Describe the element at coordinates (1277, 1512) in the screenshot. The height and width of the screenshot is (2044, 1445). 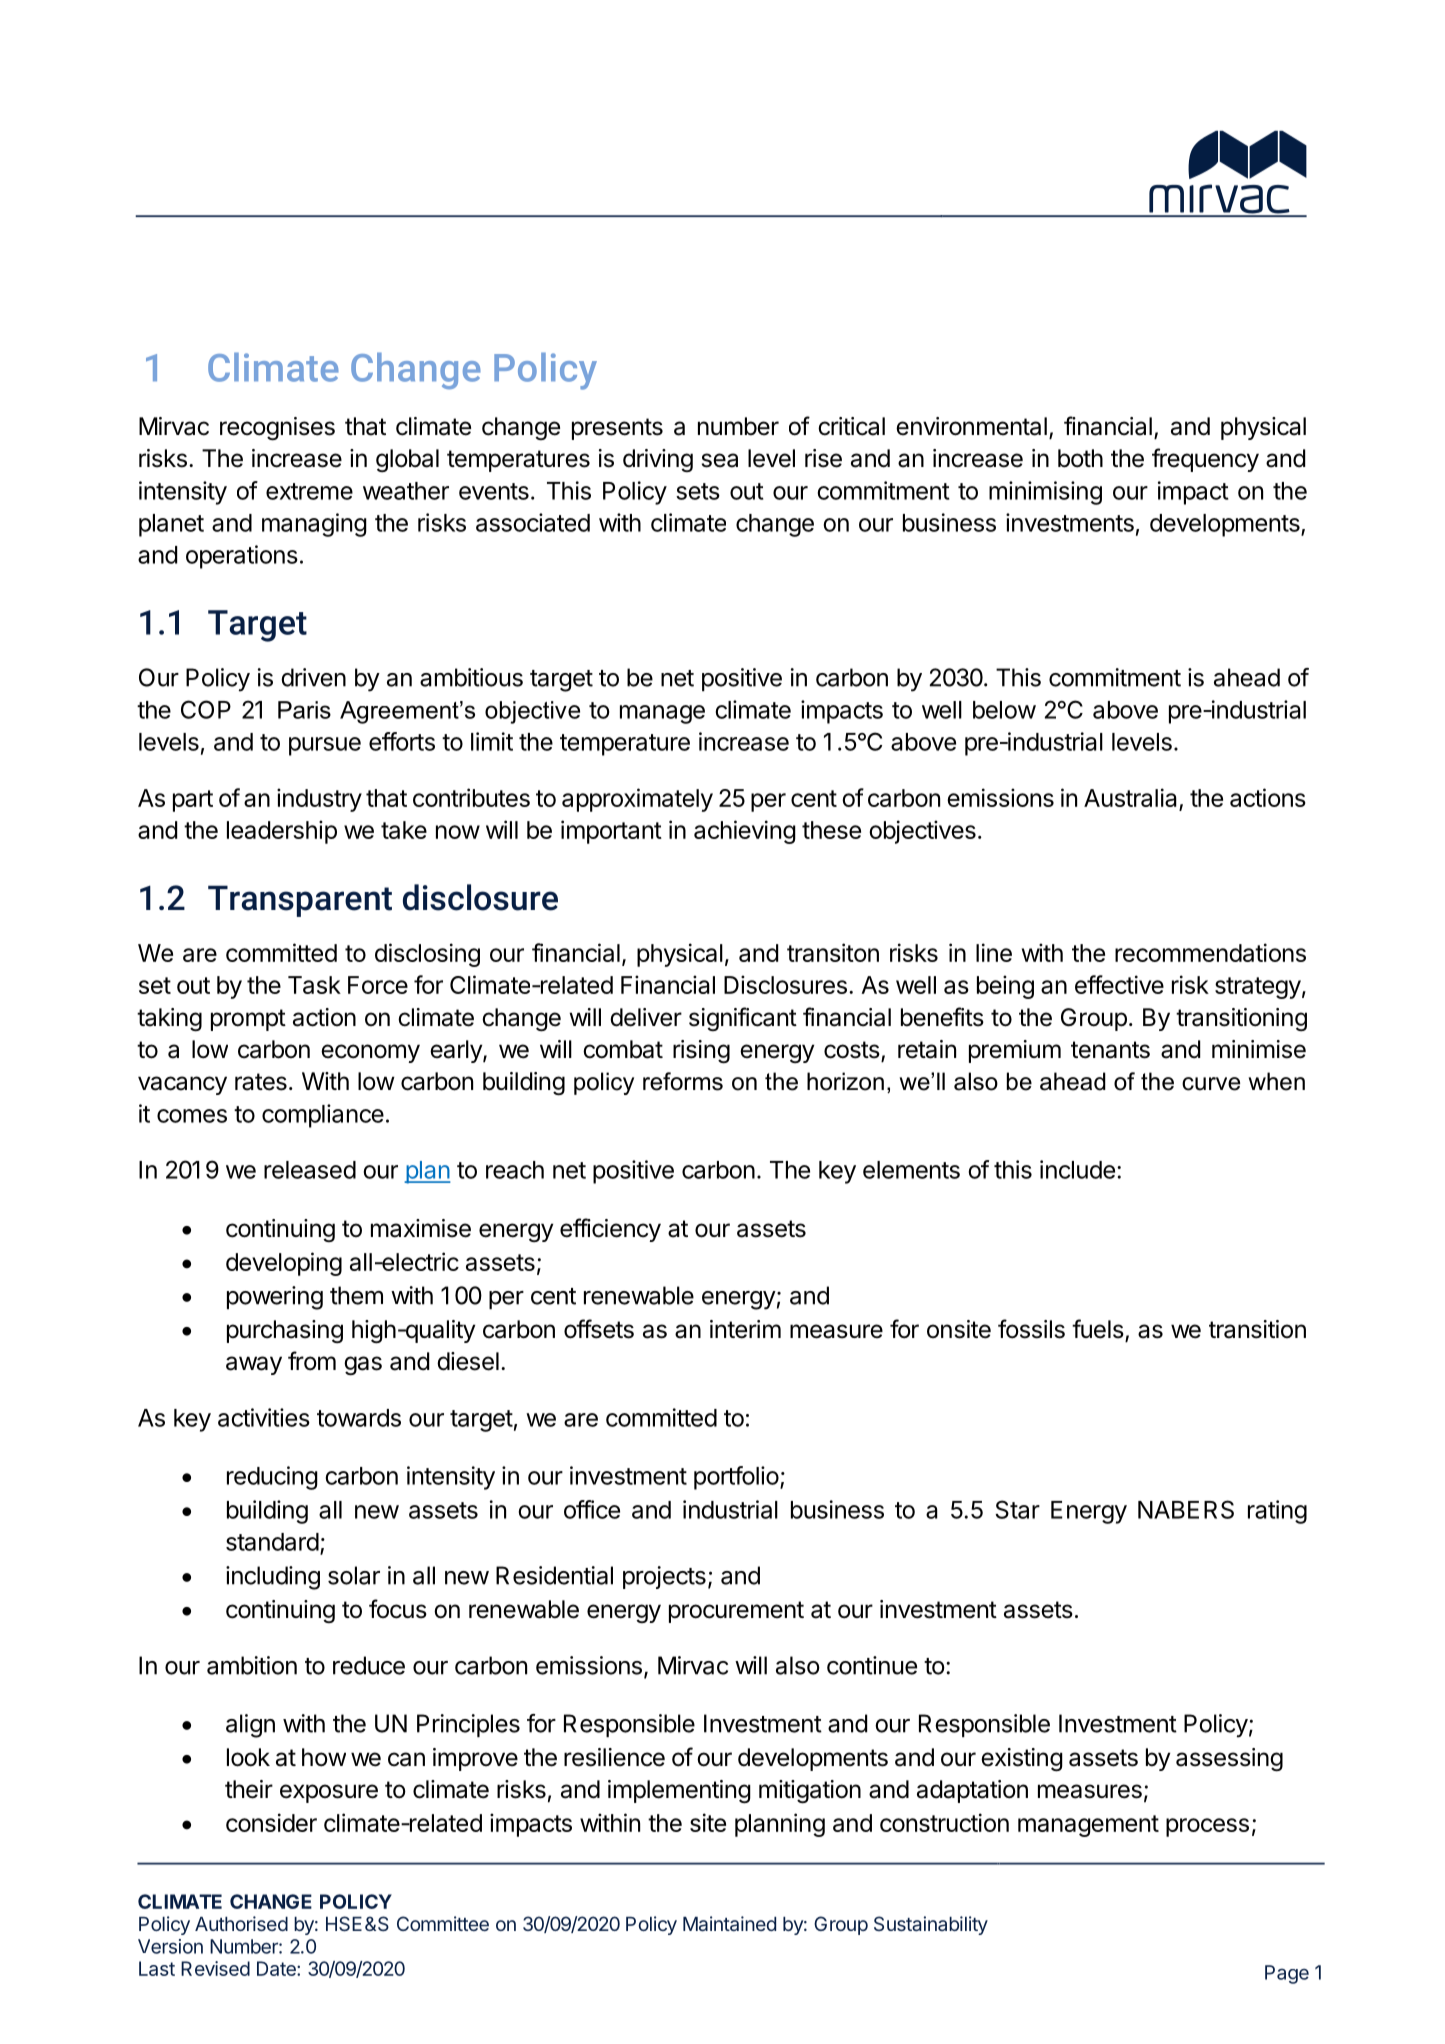
I see `rating` at that location.
